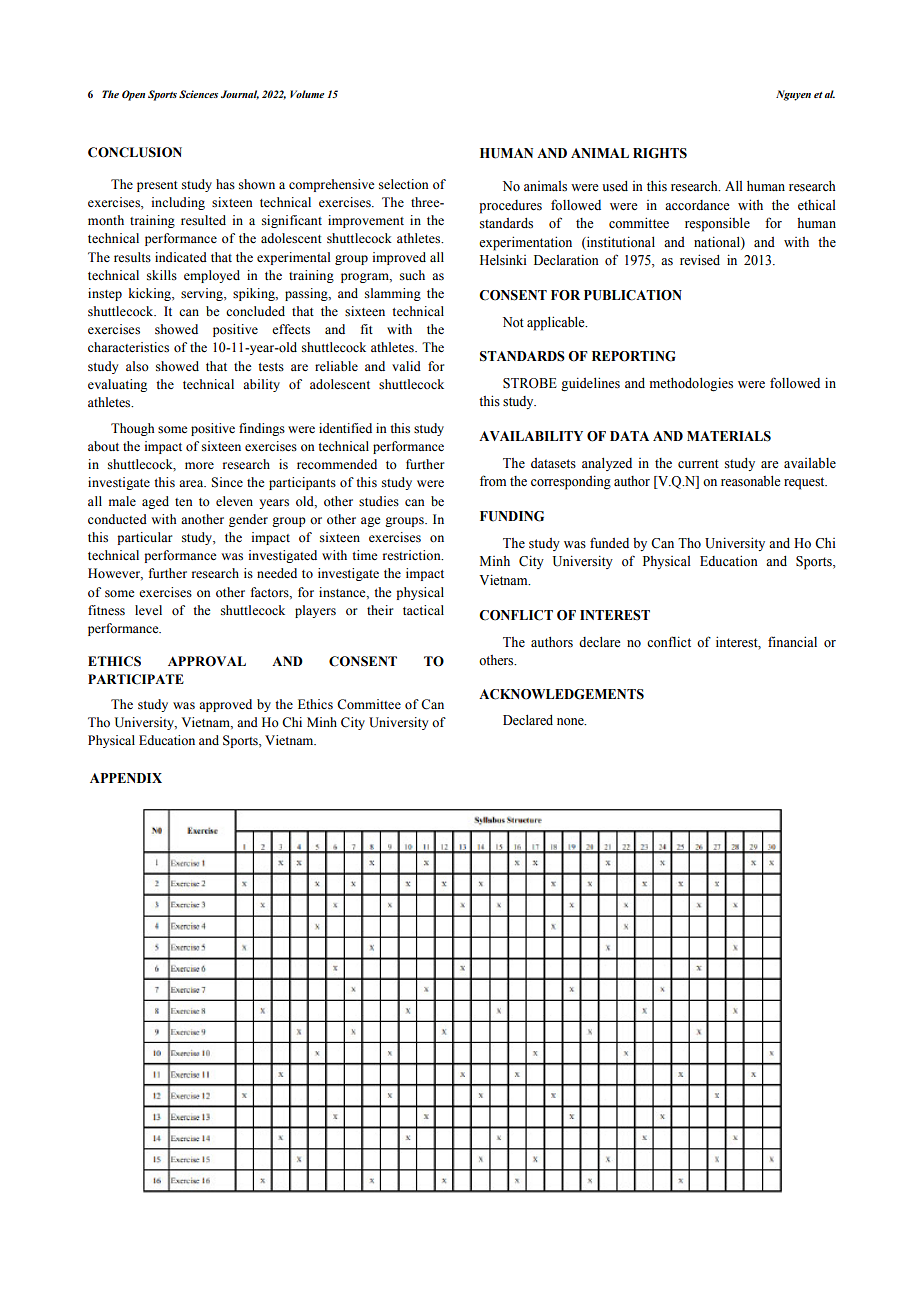 The height and width of the page is (1308, 924). I want to click on Though, so click(132, 429).
